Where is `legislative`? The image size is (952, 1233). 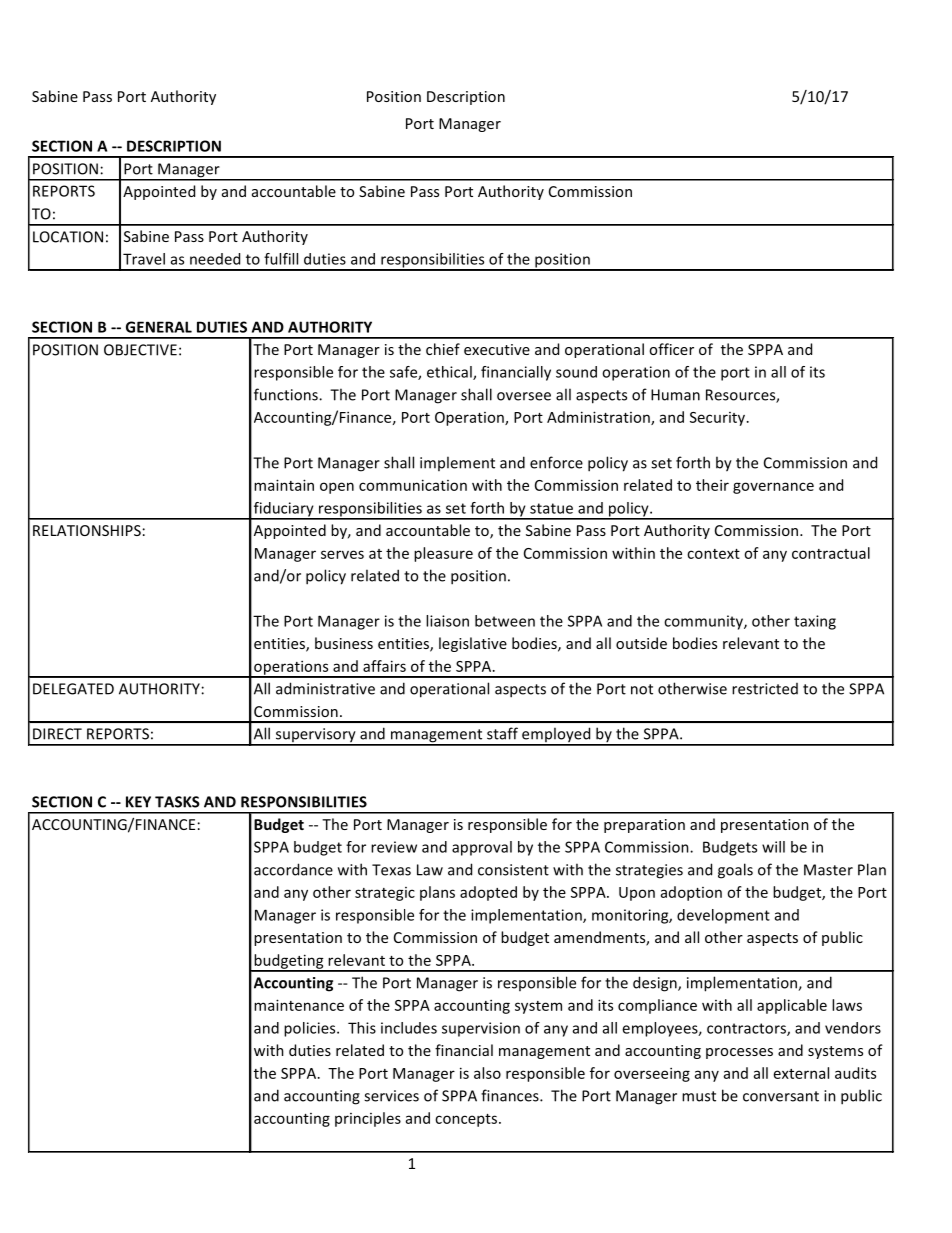
legislative is located at coordinates (473, 644).
